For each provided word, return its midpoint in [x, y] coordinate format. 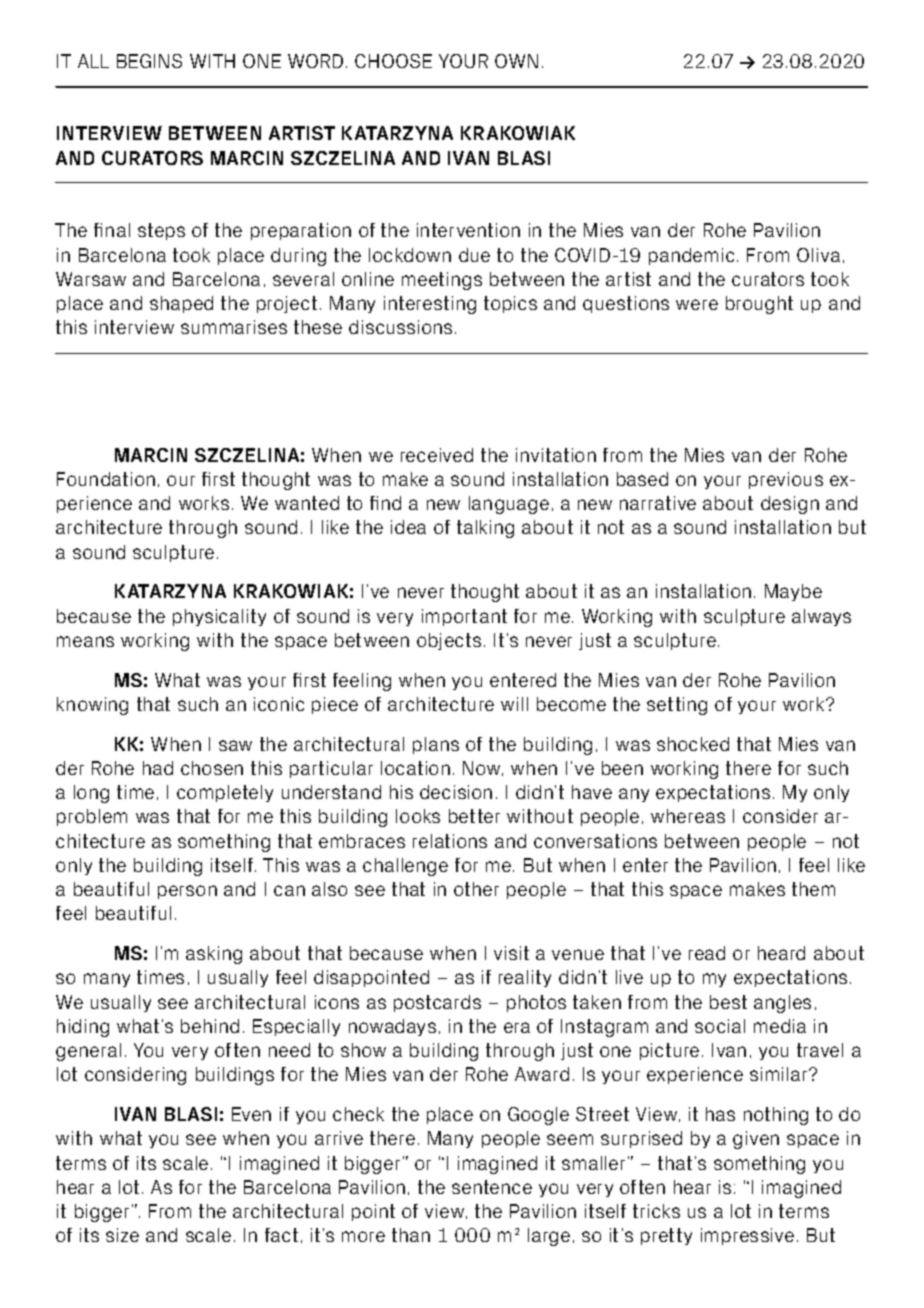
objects [449, 641]
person [187, 892]
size [122, 1235]
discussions [400, 327]
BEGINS [149, 61]
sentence [492, 1187]
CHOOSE [393, 61]
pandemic [691, 256]
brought [759, 305]
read [707, 953]
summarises [234, 327]
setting [677, 706]
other [476, 889]
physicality [219, 617]
